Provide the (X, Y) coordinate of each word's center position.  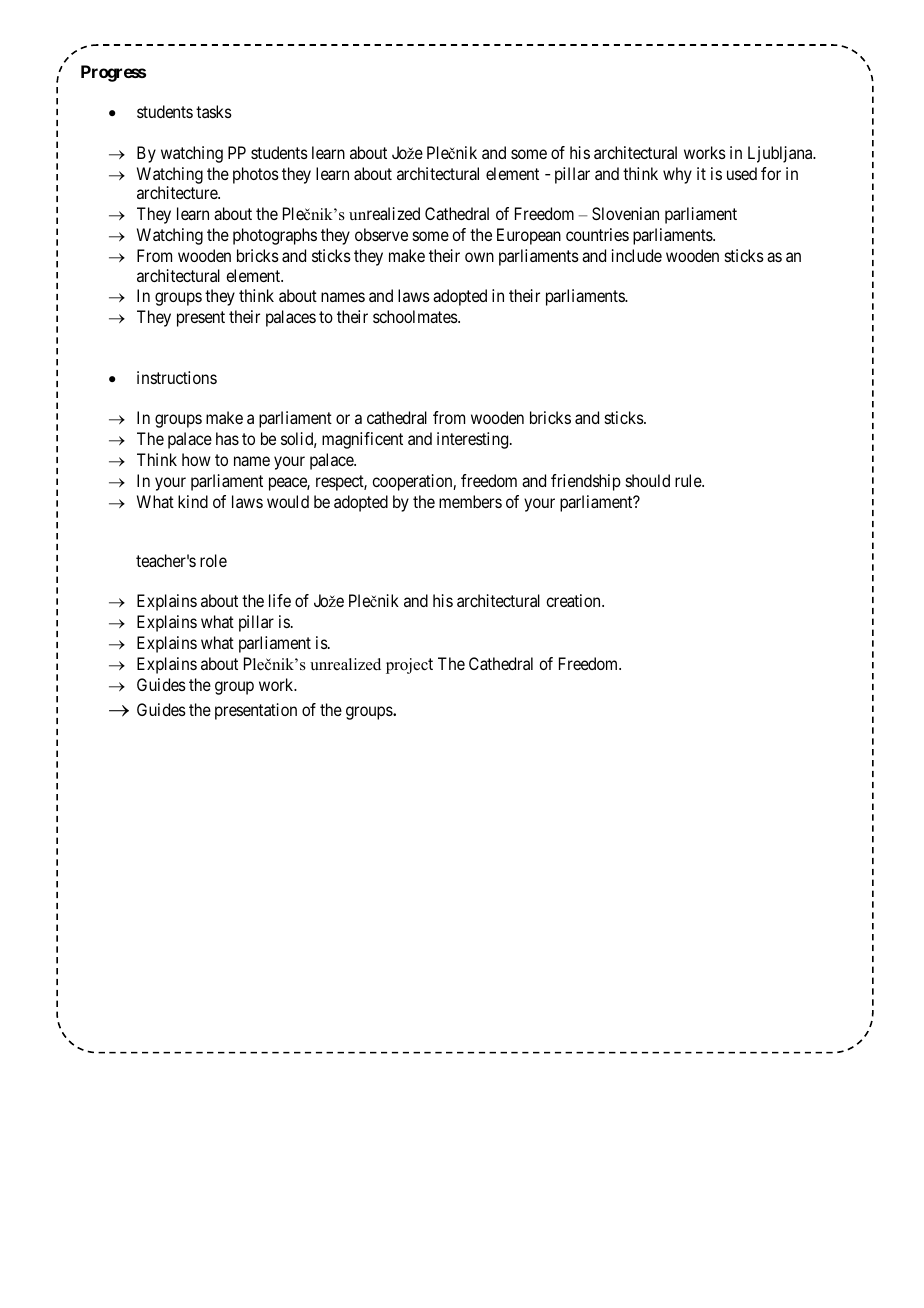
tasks (214, 111)
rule (689, 480)
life (280, 600)
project (409, 666)
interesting (474, 440)
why (677, 175)
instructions (177, 377)
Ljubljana (781, 154)
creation (574, 600)
